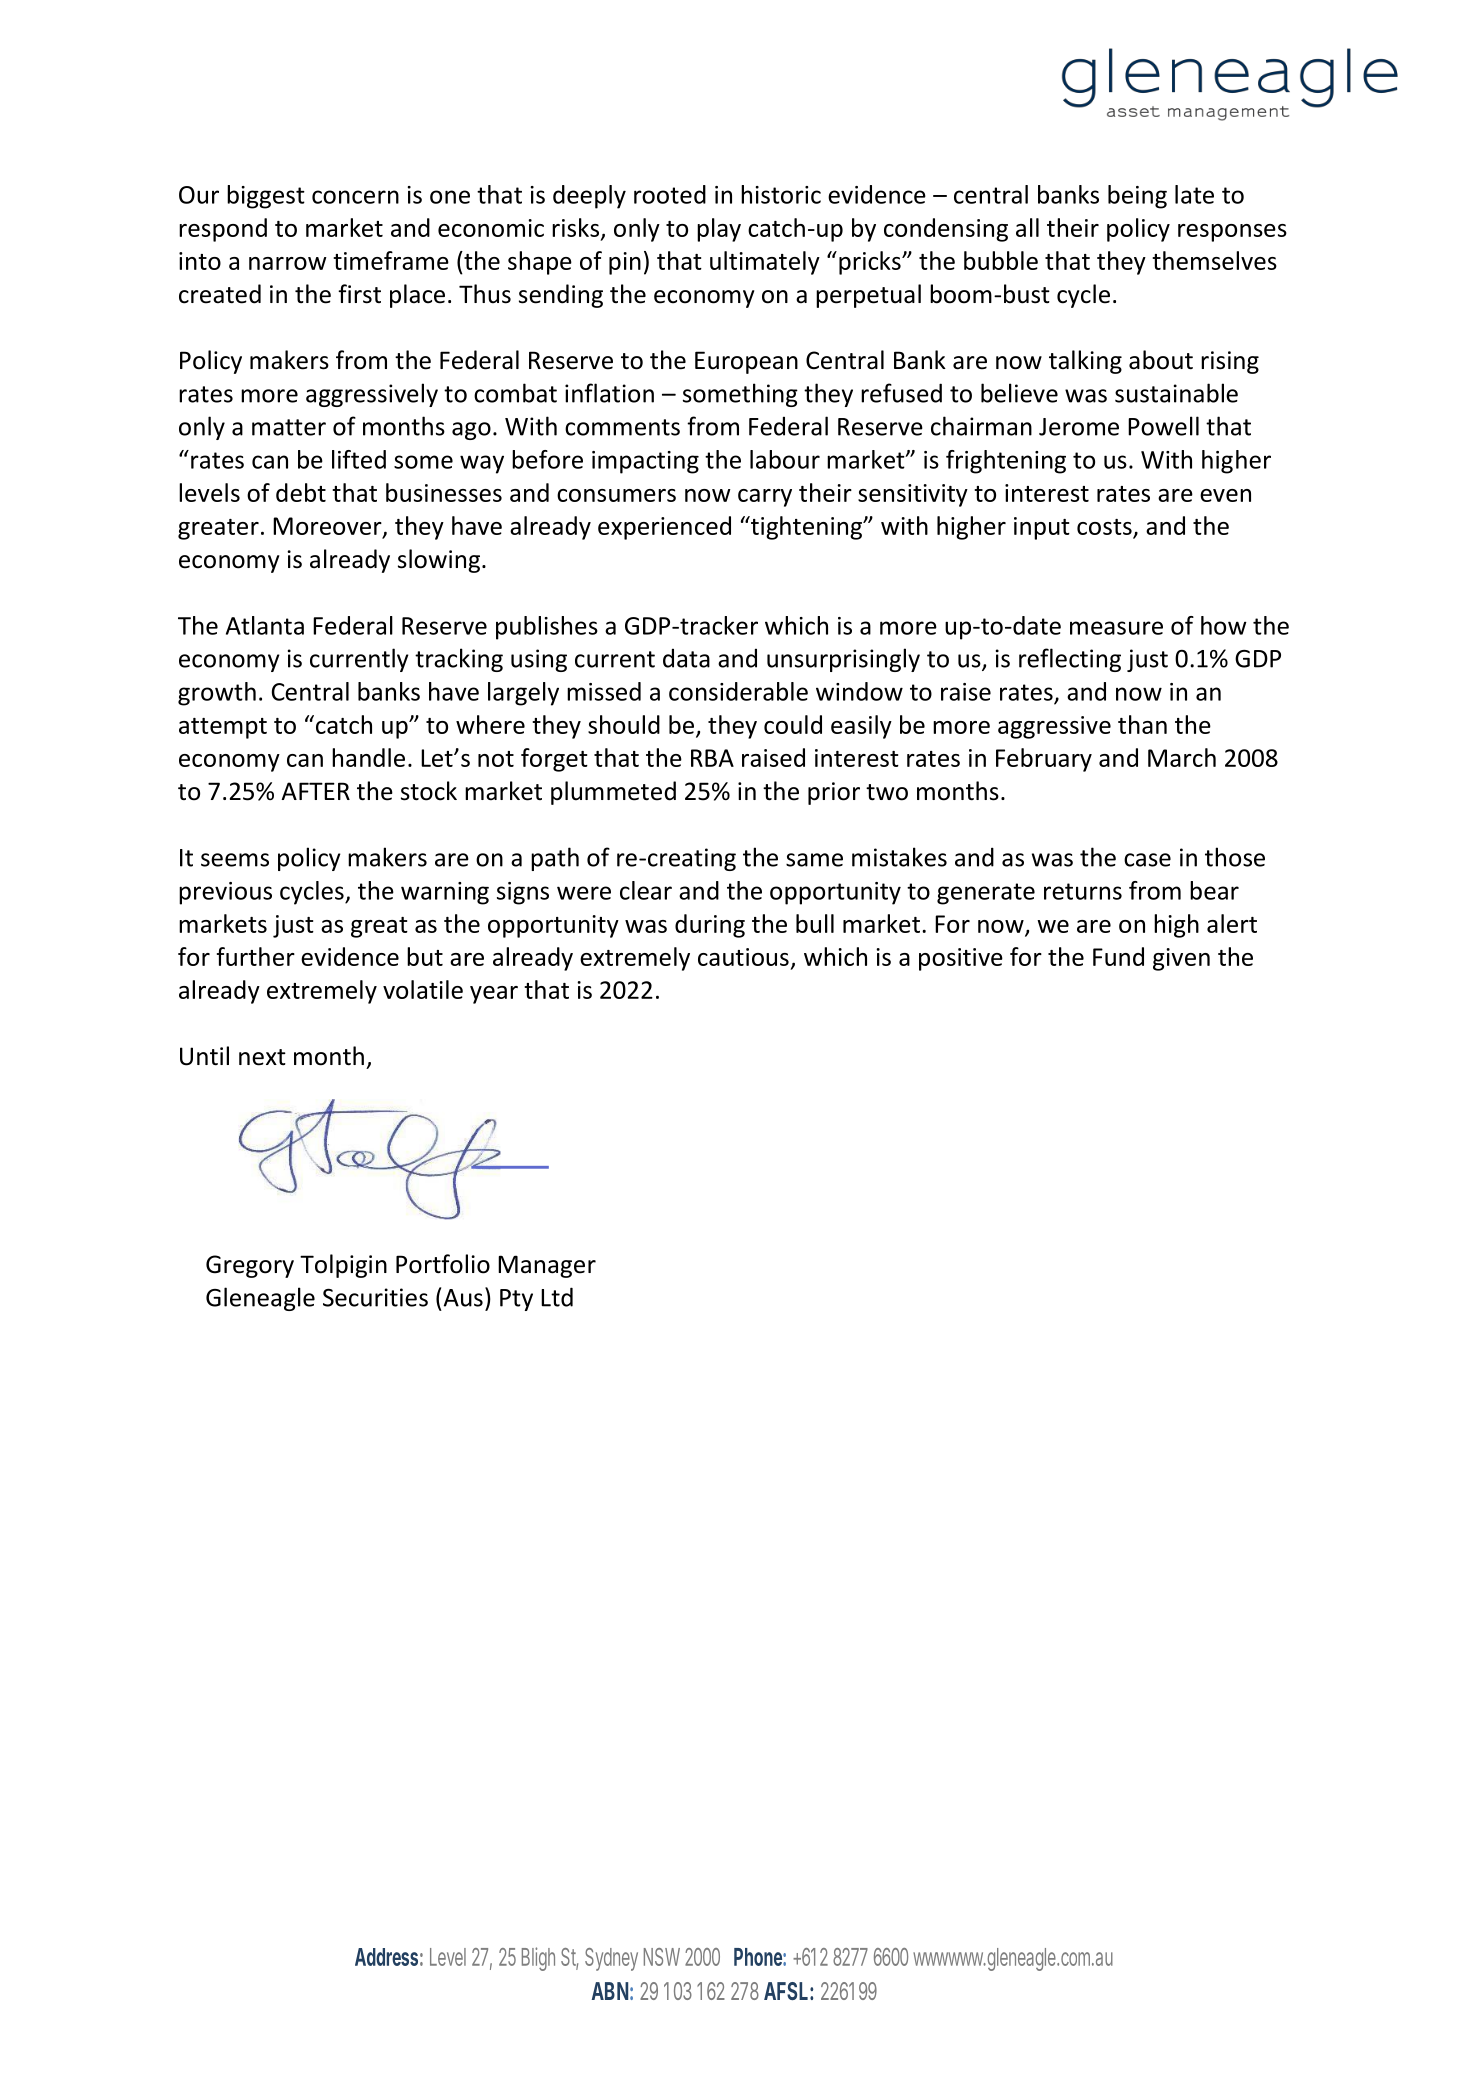  What do you see at coordinates (1070, 660) in the document?
I see `reflecting` at bounding box center [1070, 660].
